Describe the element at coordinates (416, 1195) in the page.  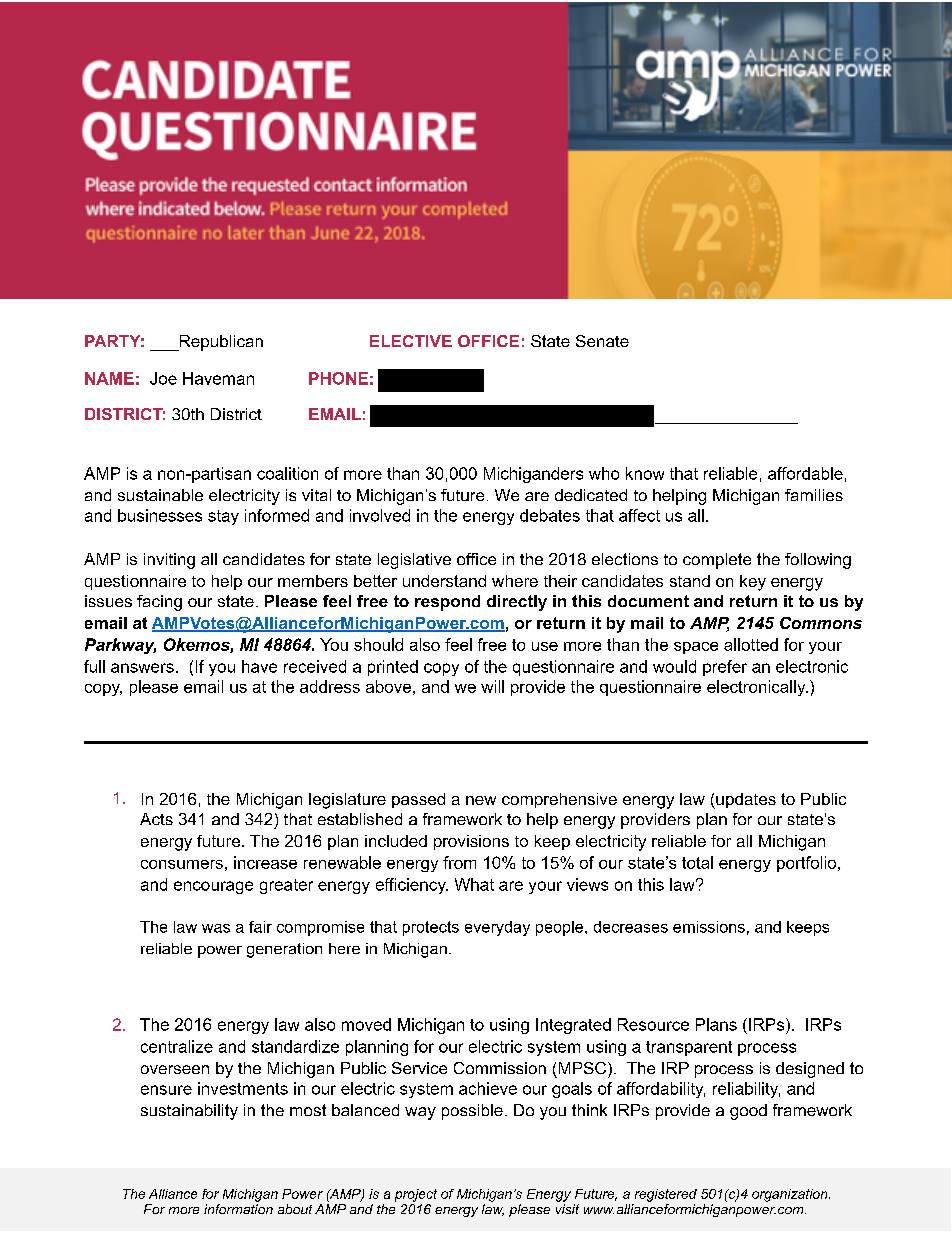
I see `project` at that location.
